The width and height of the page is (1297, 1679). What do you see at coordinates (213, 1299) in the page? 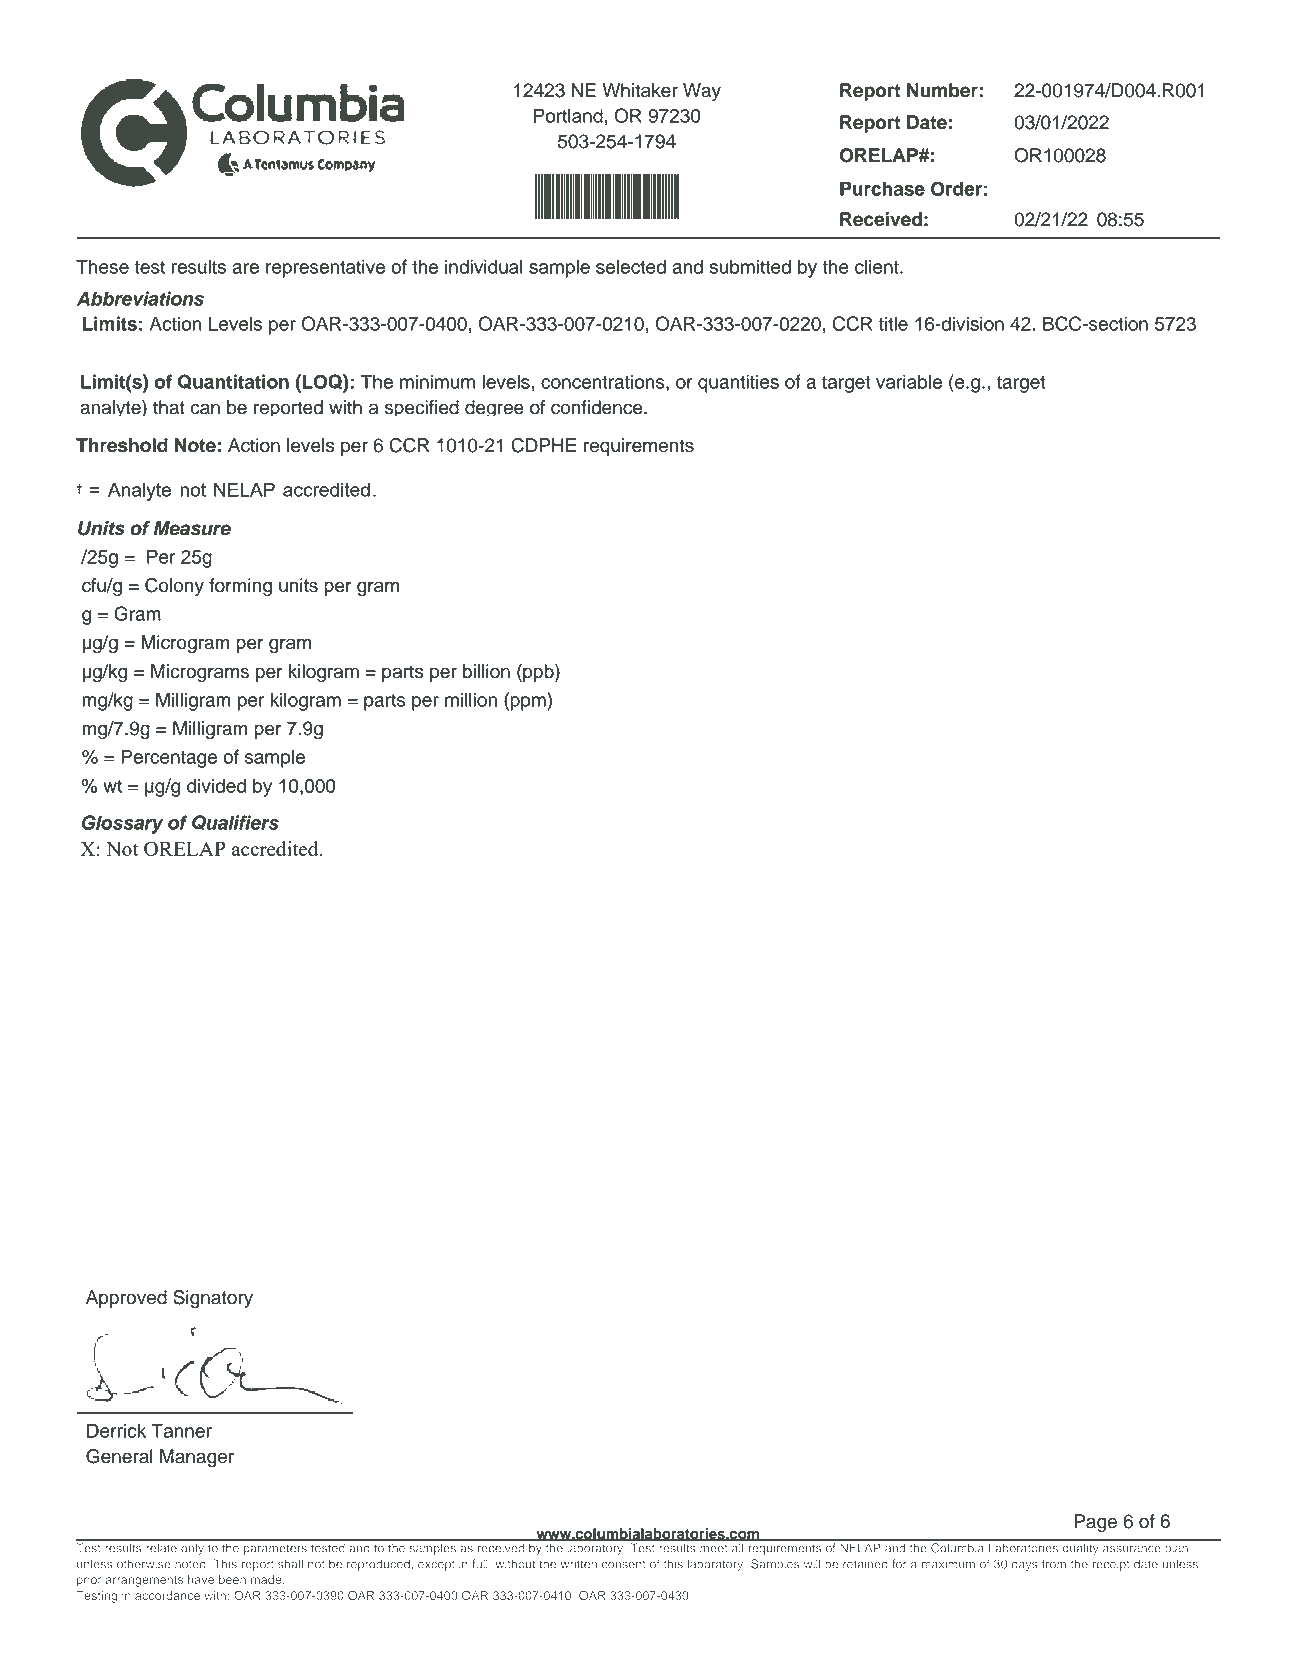
I see `Signatory` at bounding box center [213, 1299].
